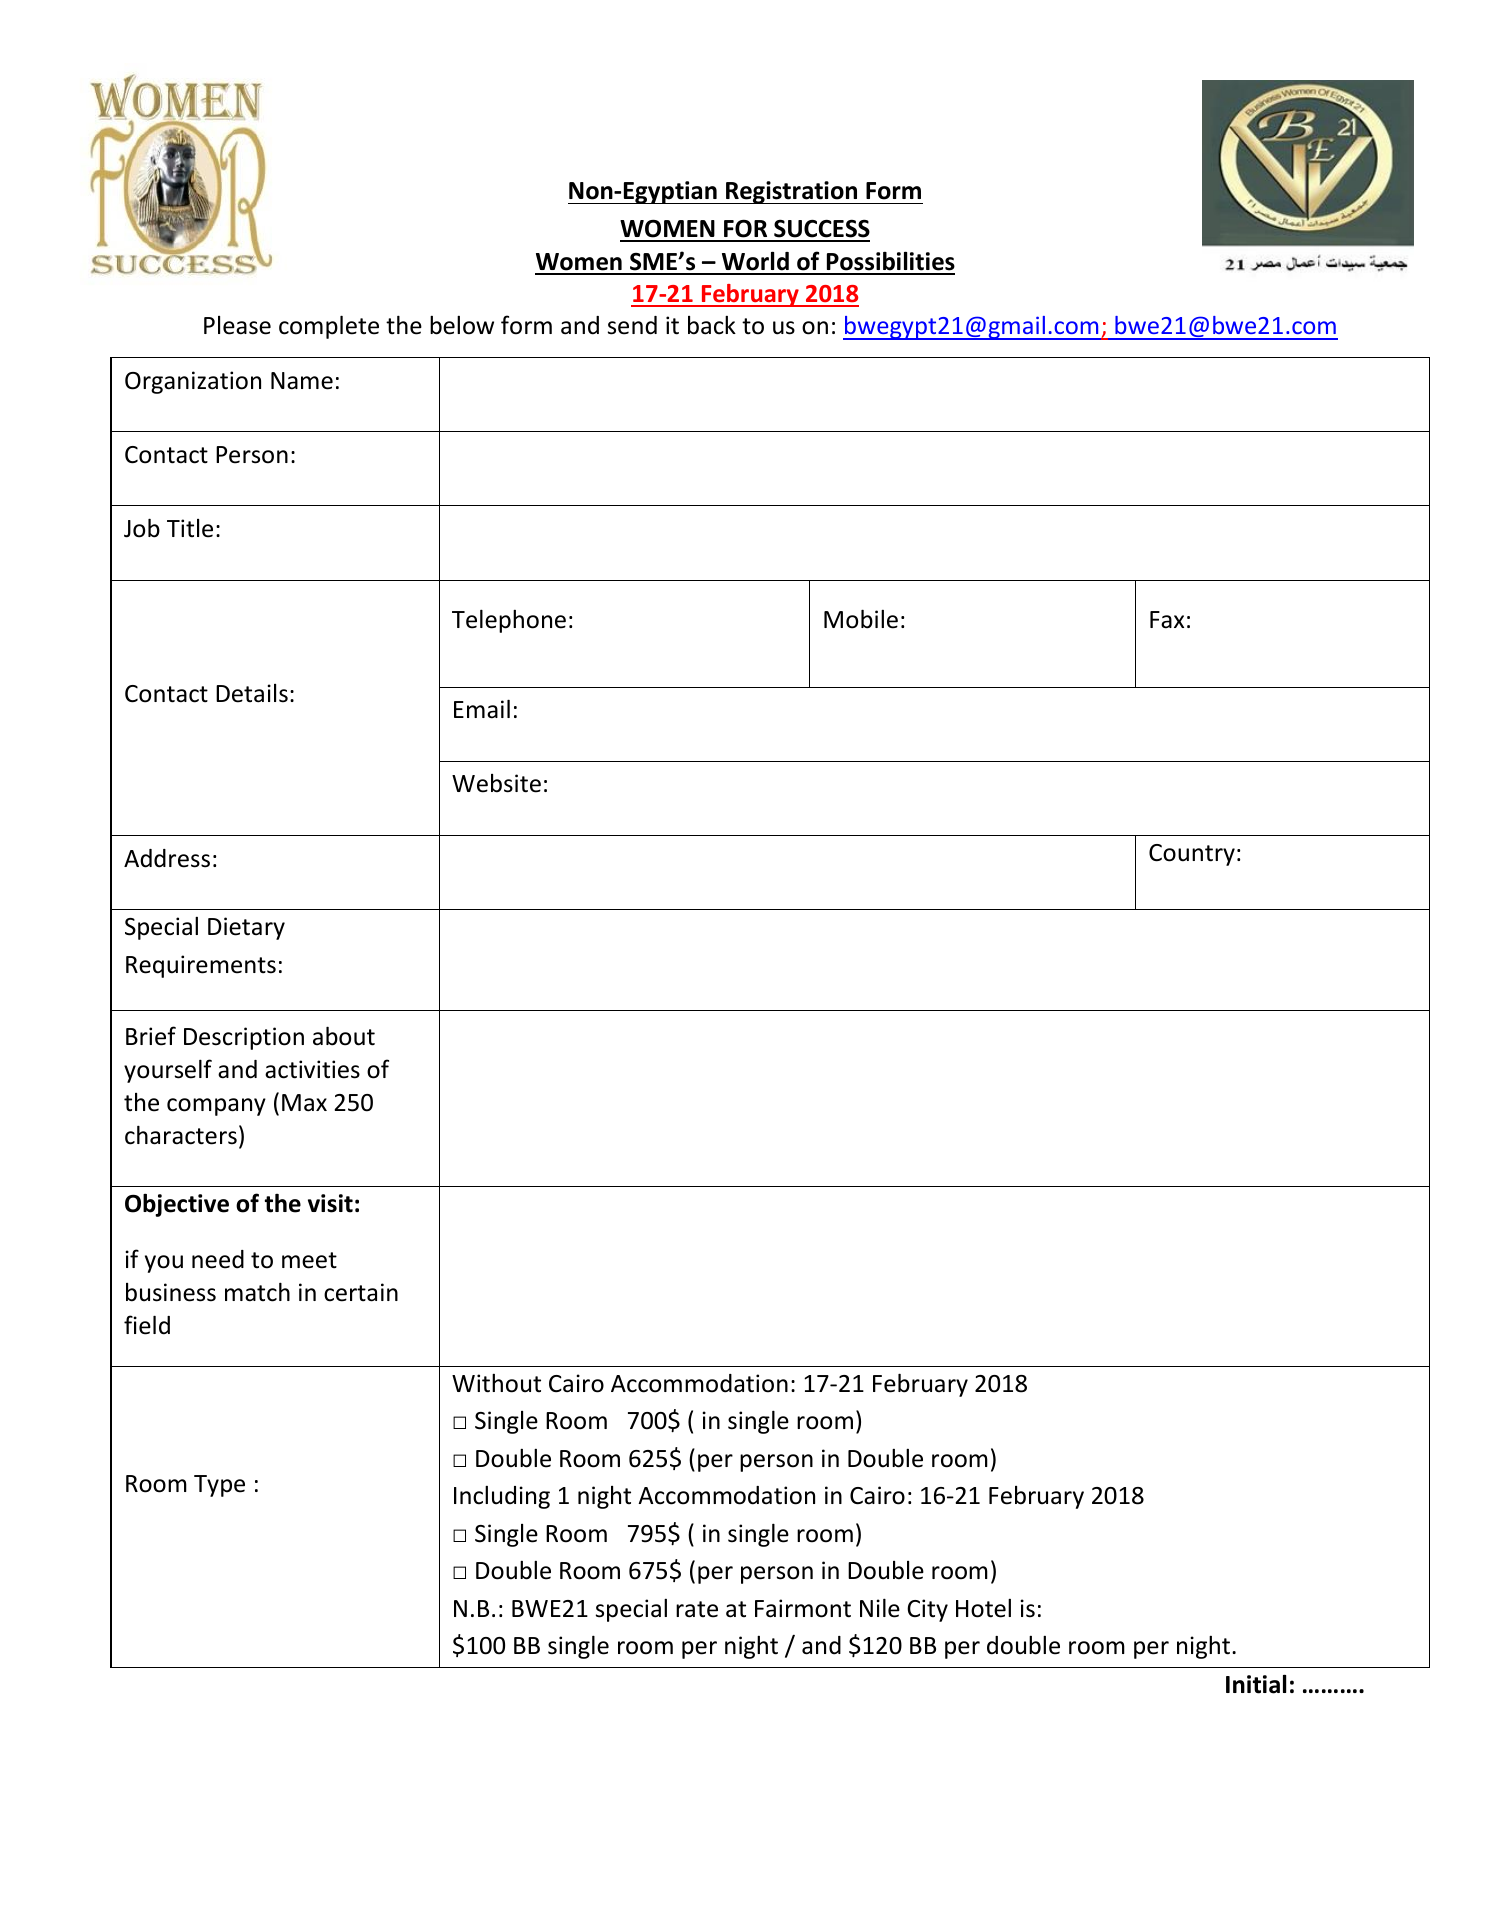 Image resolution: width=1485 pixels, height=1922 pixels. Describe the element at coordinates (190, 528) in the screenshot. I see `Title` at that location.
